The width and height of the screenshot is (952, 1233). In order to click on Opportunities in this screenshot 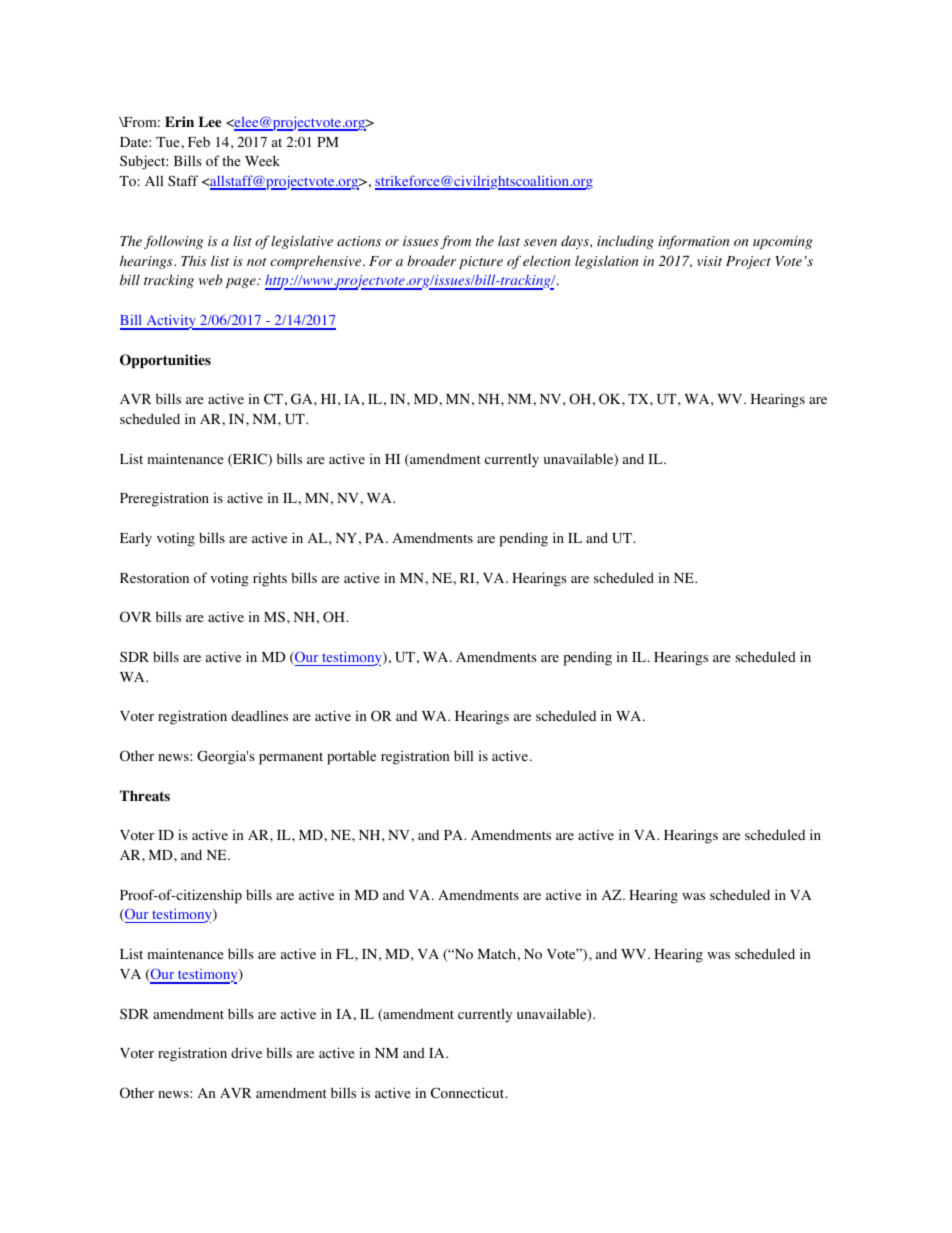, I will do `click(165, 361)`.
